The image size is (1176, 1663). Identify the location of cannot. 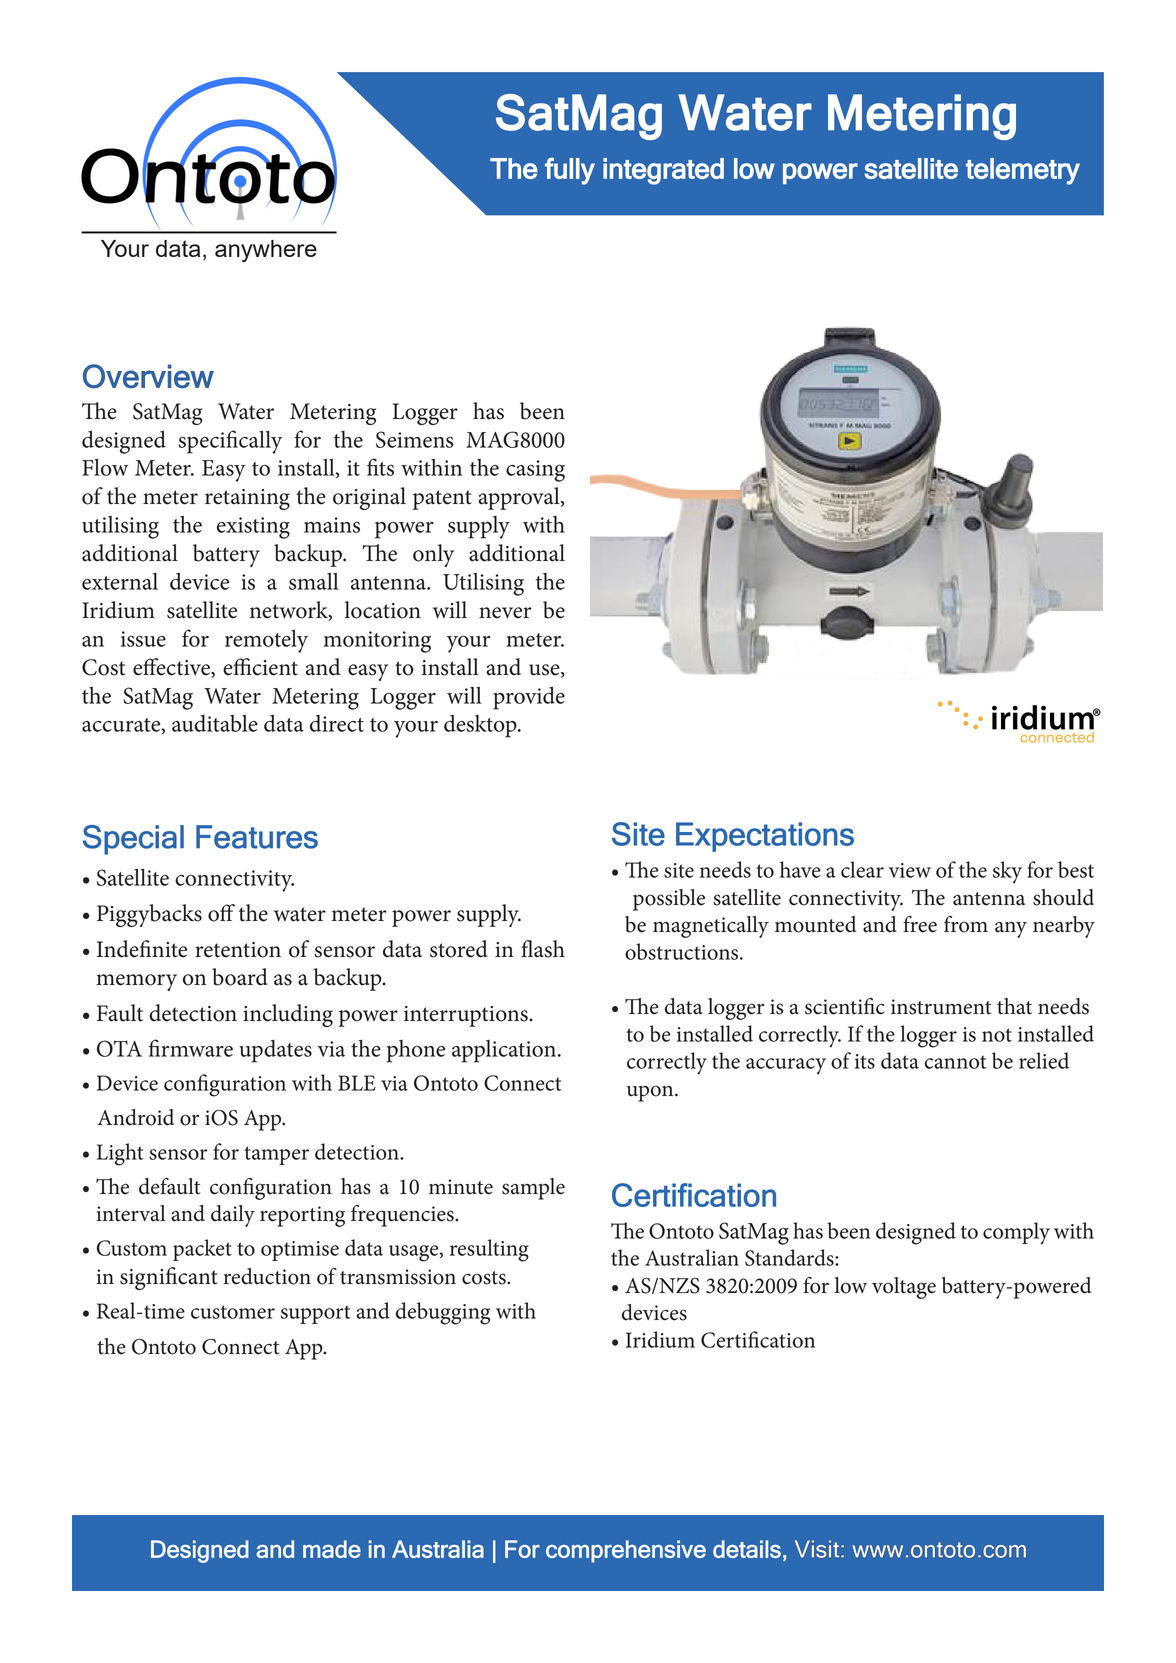
(956, 1062).
